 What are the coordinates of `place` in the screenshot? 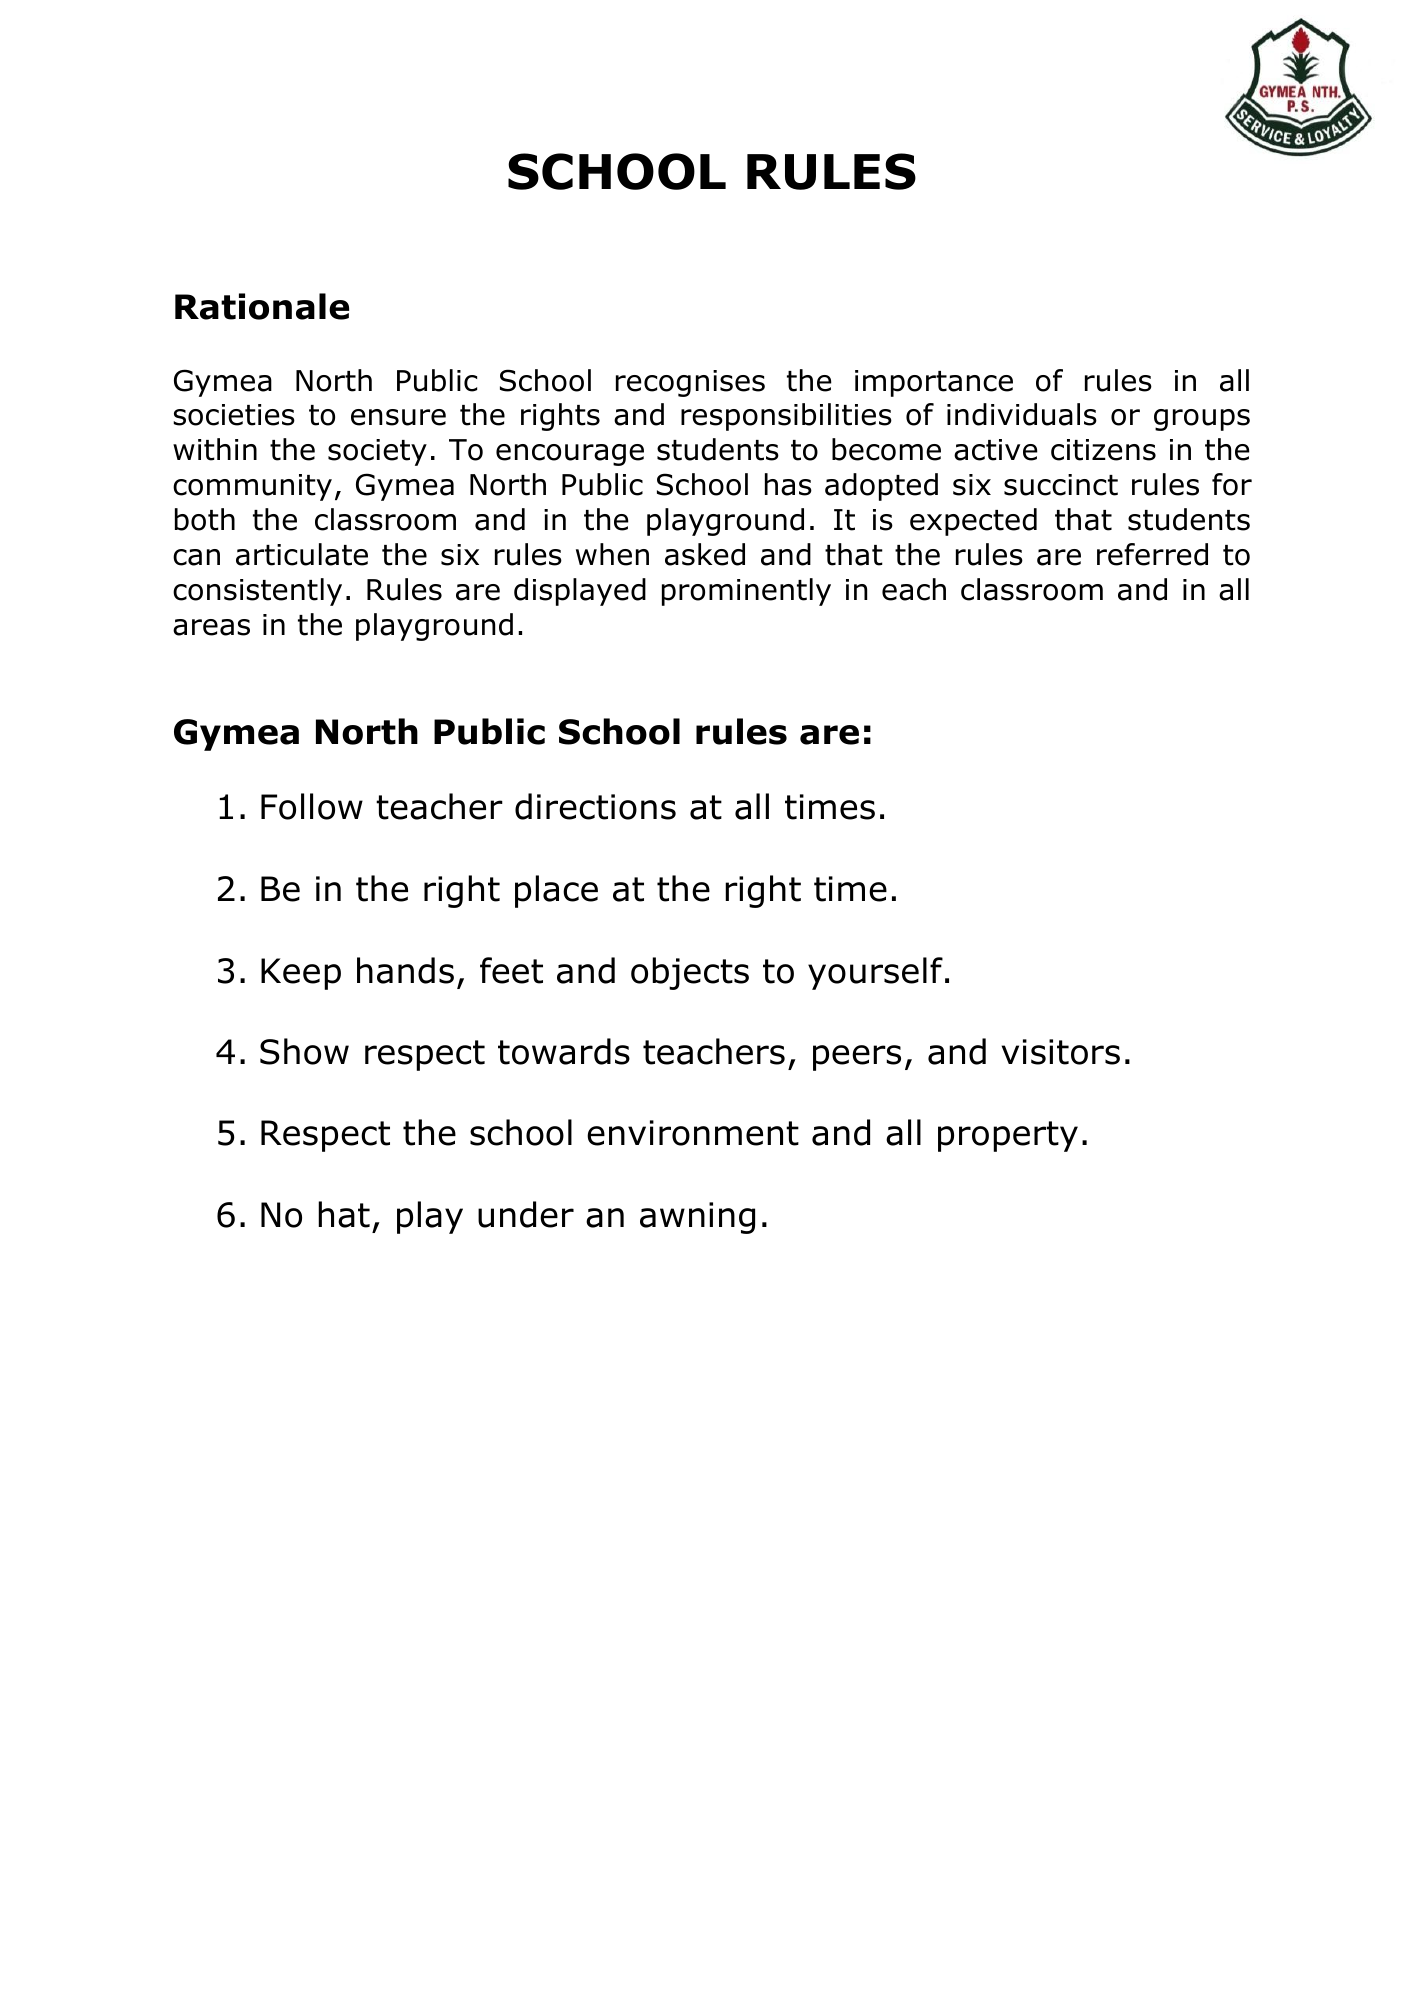 It's located at (556, 891).
